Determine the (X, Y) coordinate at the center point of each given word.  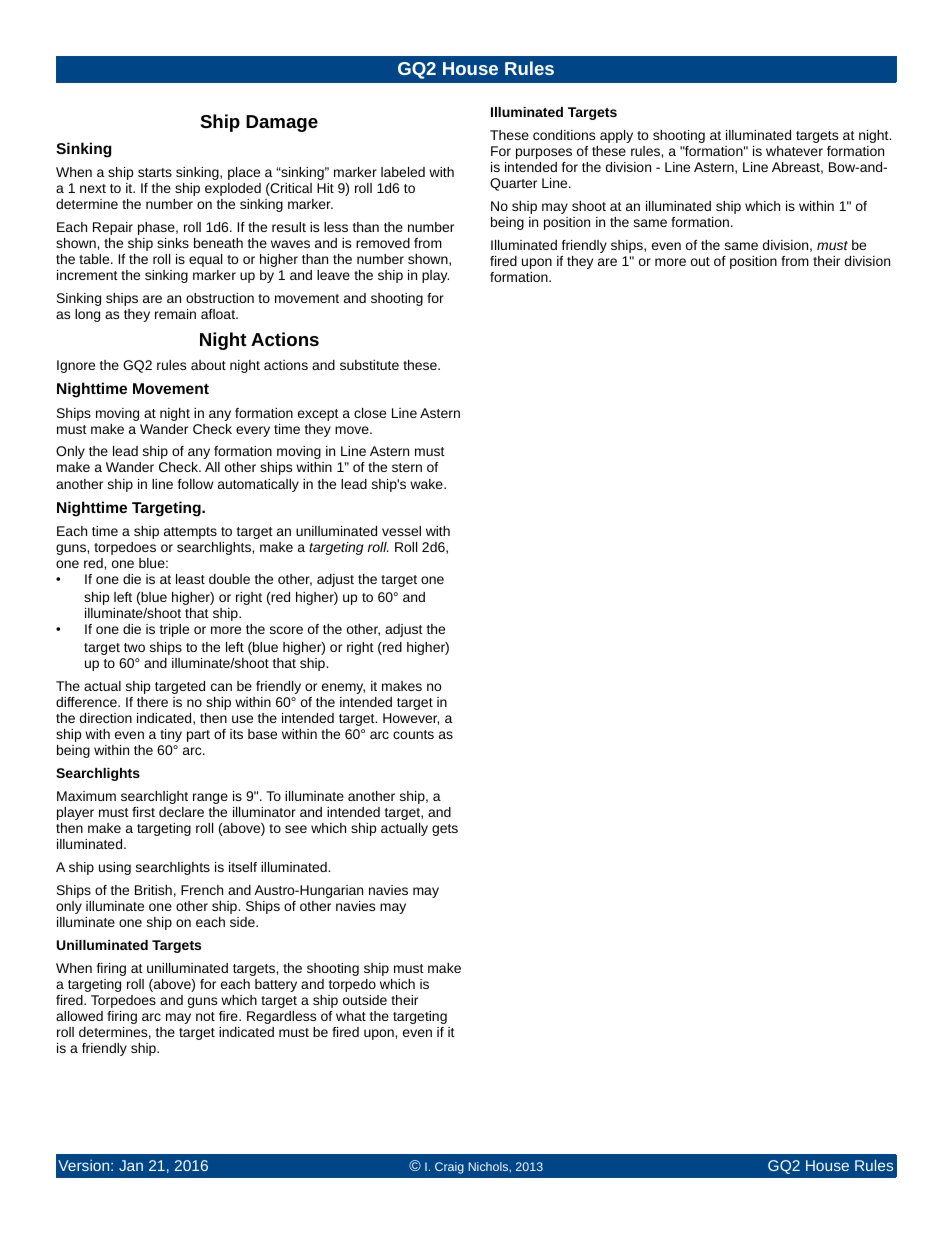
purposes (544, 153)
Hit (325, 188)
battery (276, 985)
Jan (131, 1165)
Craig (449, 1168)
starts (155, 172)
